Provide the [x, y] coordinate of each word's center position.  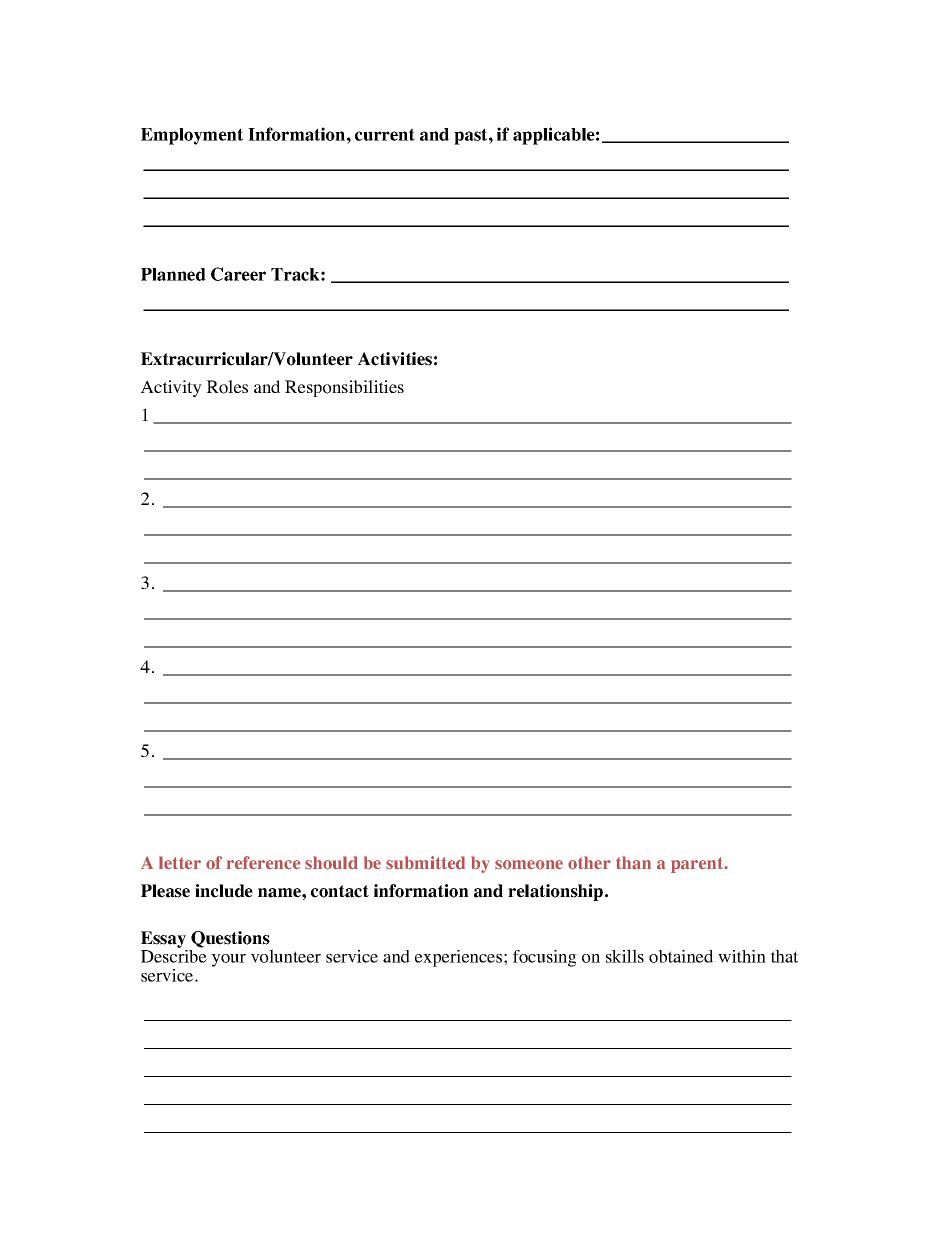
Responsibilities [344, 388]
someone [529, 865]
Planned [173, 274]
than [633, 863]
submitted [425, 863]
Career [238, 274]
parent [698, 865]
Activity [171, 388]
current [385, 134]
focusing [545, 958]
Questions [230, 939]
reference [263, 863]
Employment [192, 136]
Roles [227, 387]
